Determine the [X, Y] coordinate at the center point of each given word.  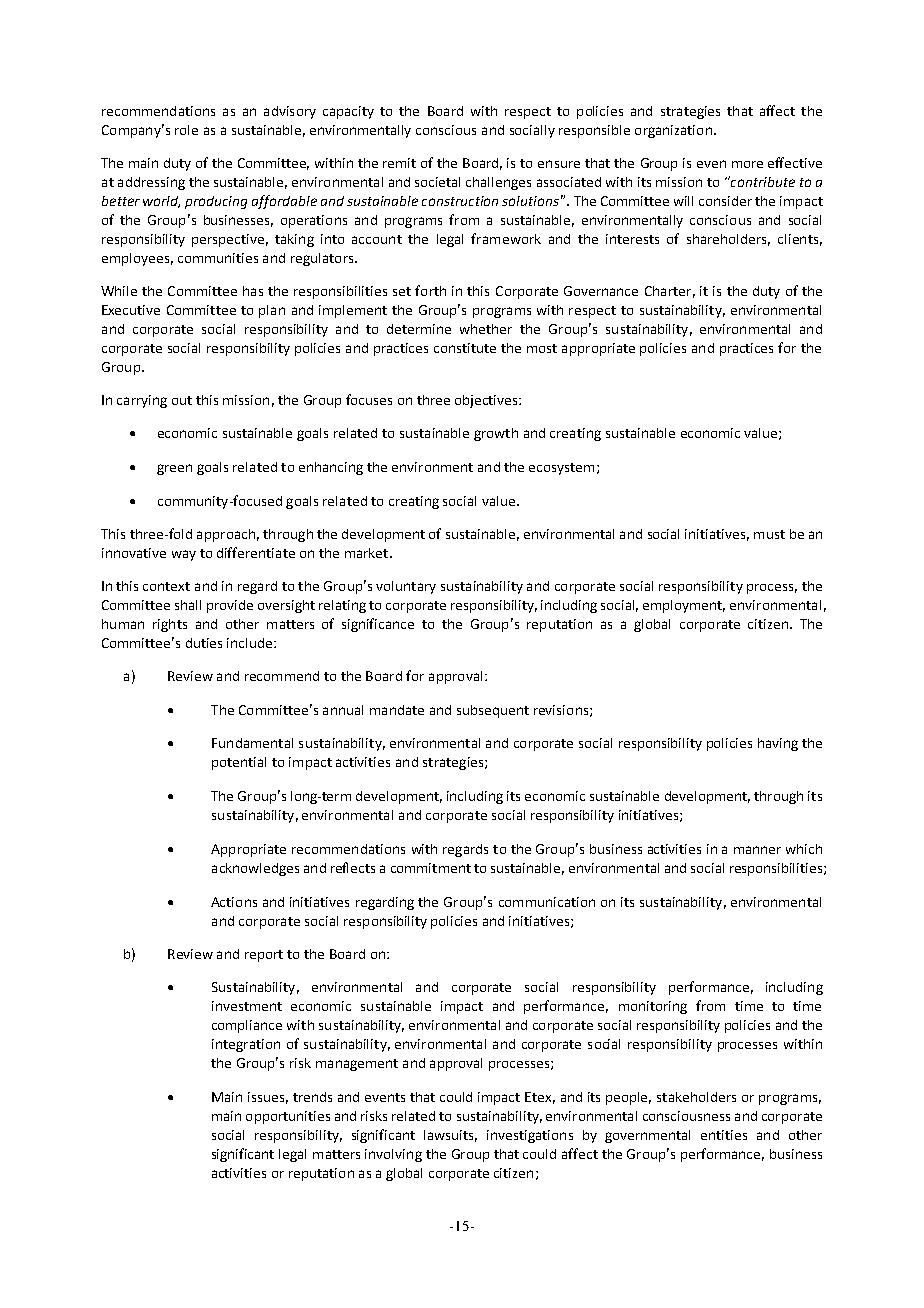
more [747, 164]
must [769, 534]
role [186, 130]
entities [724, 1135]
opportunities [288, 1117]
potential [239, 763]
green [174, 469]
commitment [431, 868]
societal [437, 182]
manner [757, 850]
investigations [530, 1136]
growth [496, 434]
